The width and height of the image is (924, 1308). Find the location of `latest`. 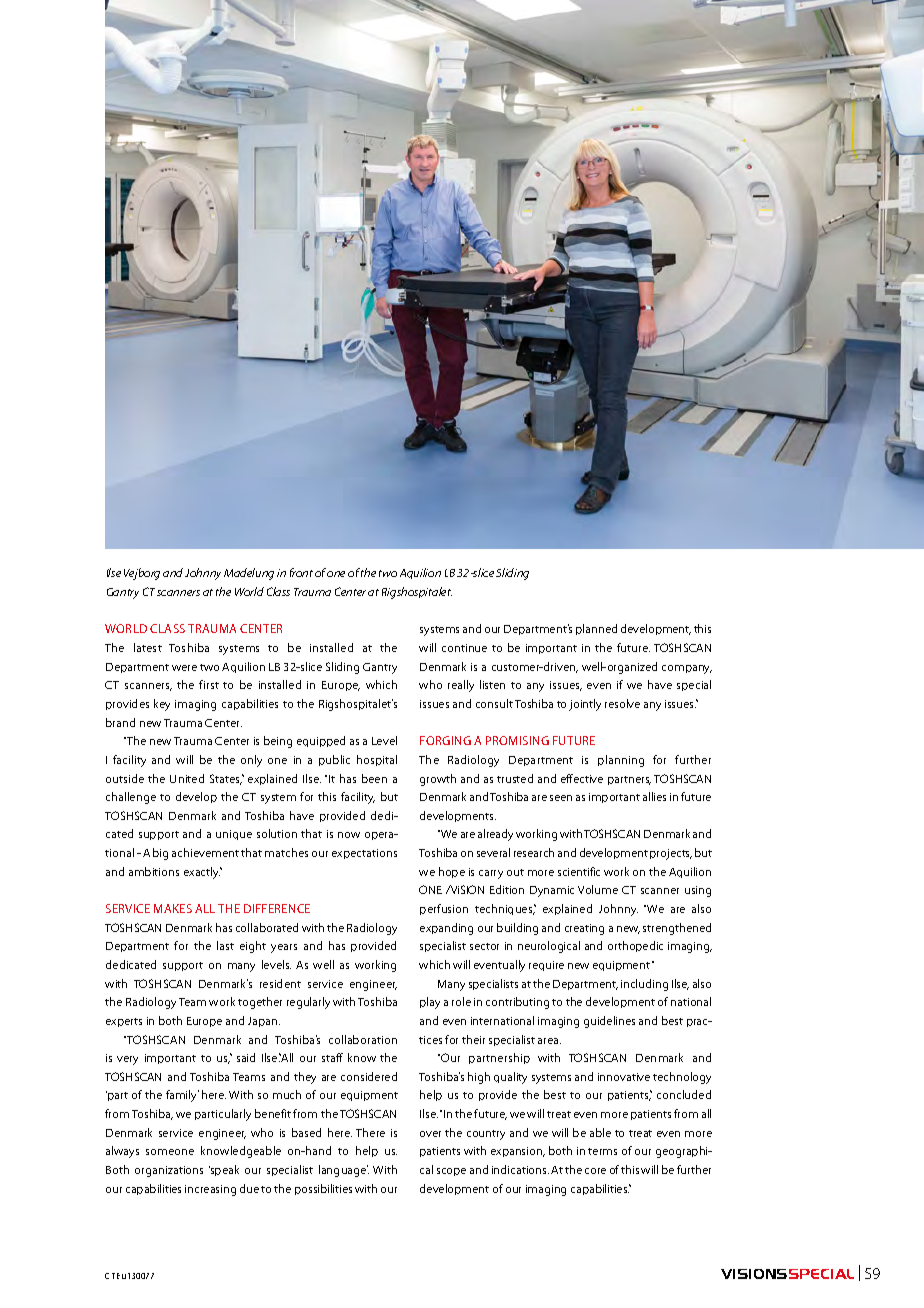

latest is located at coordinates (148, 647).
